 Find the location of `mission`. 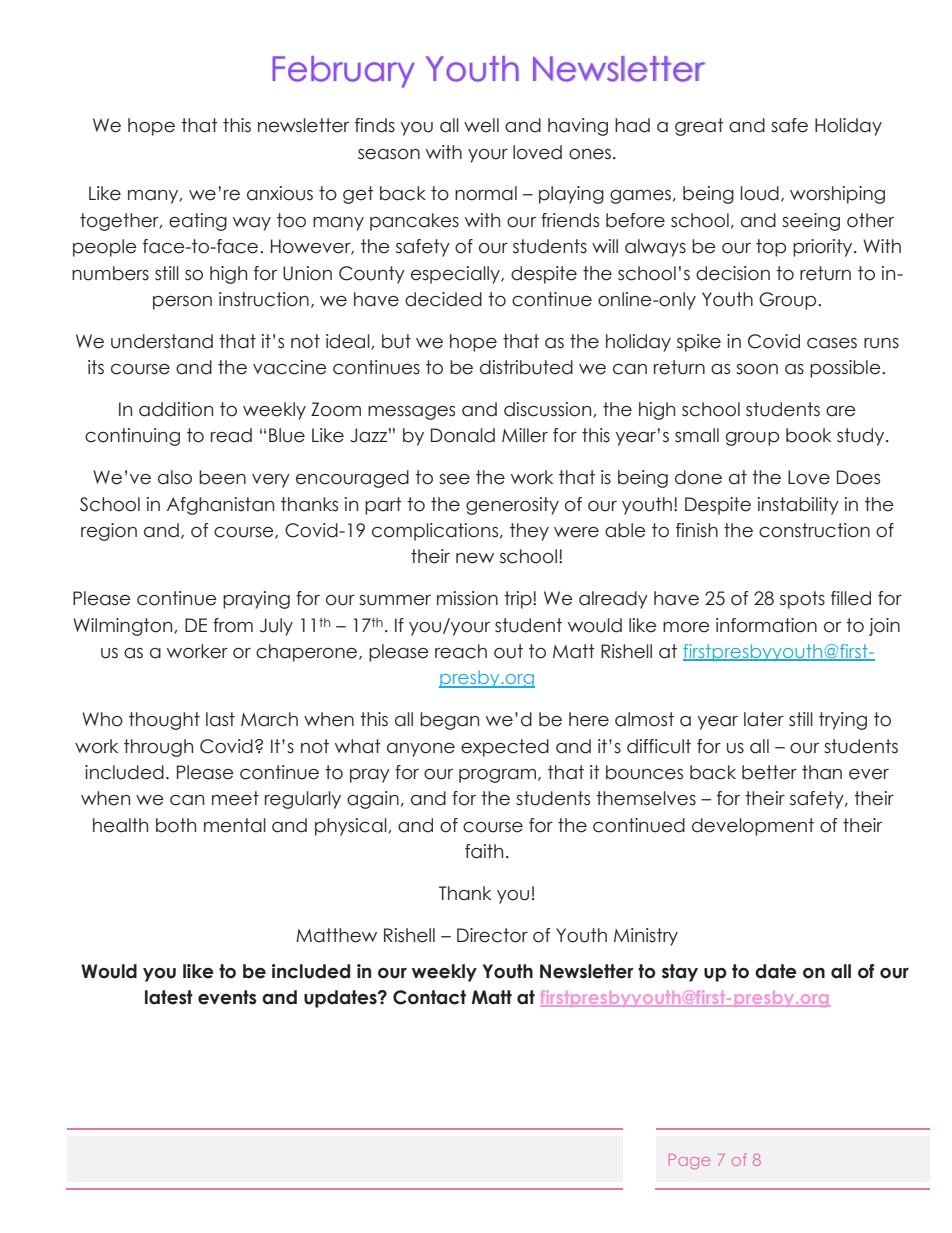

mission is located at coordinates (467, 598).
